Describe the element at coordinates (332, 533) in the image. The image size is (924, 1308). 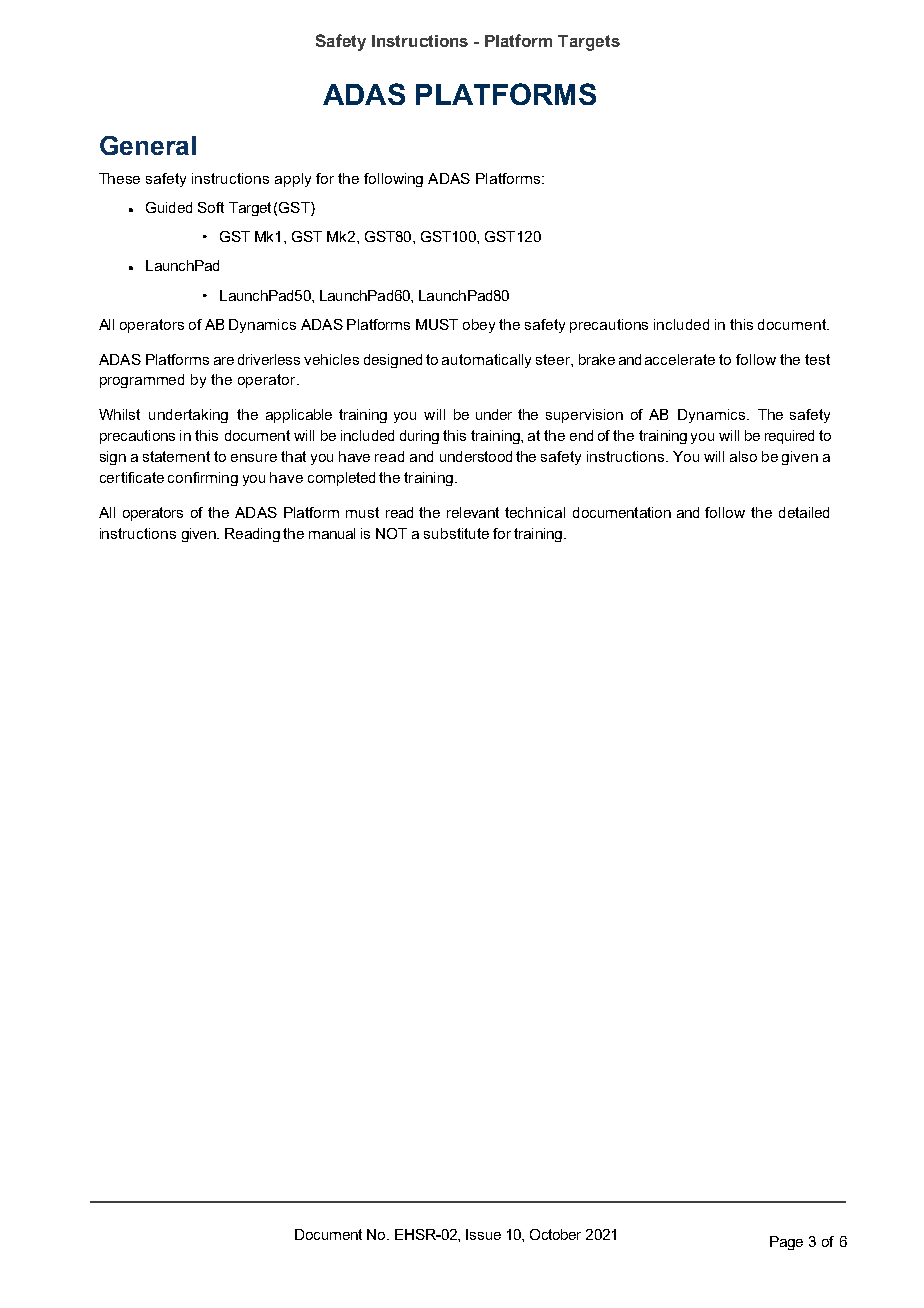
I see `manual` at that location.
